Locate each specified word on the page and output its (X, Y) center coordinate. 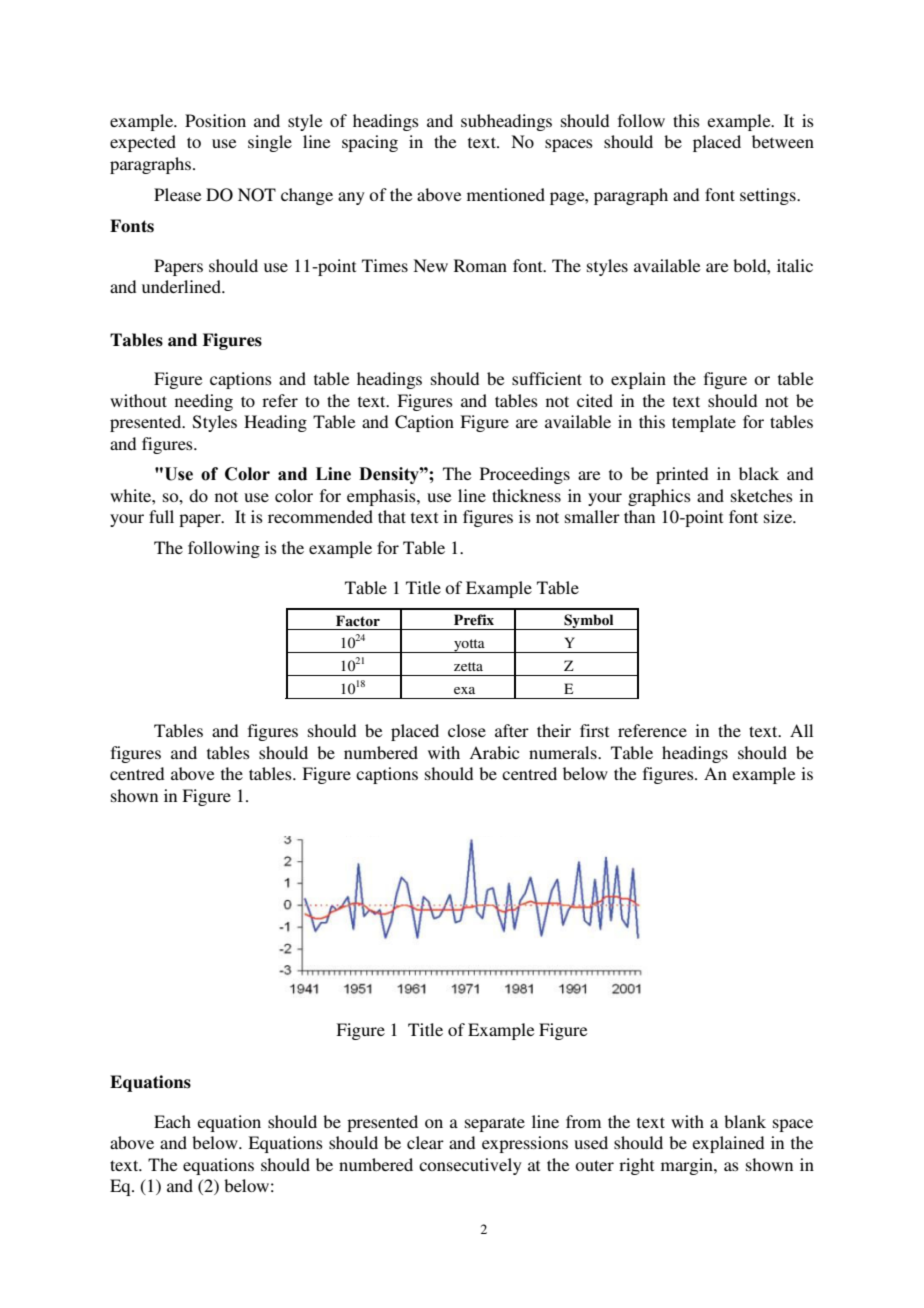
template (704, 423)
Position (215, 120)
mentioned (506, 194)
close (467, 730)
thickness (526, 495)
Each (172, 1121)
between (783, 141)
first (594, 730)
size (779, 516)
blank (745, 1121)
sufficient (547, 378)
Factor (358, 620)
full (161, 516)
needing (204, 402)
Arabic (494, 752)
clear (425, 1142)
